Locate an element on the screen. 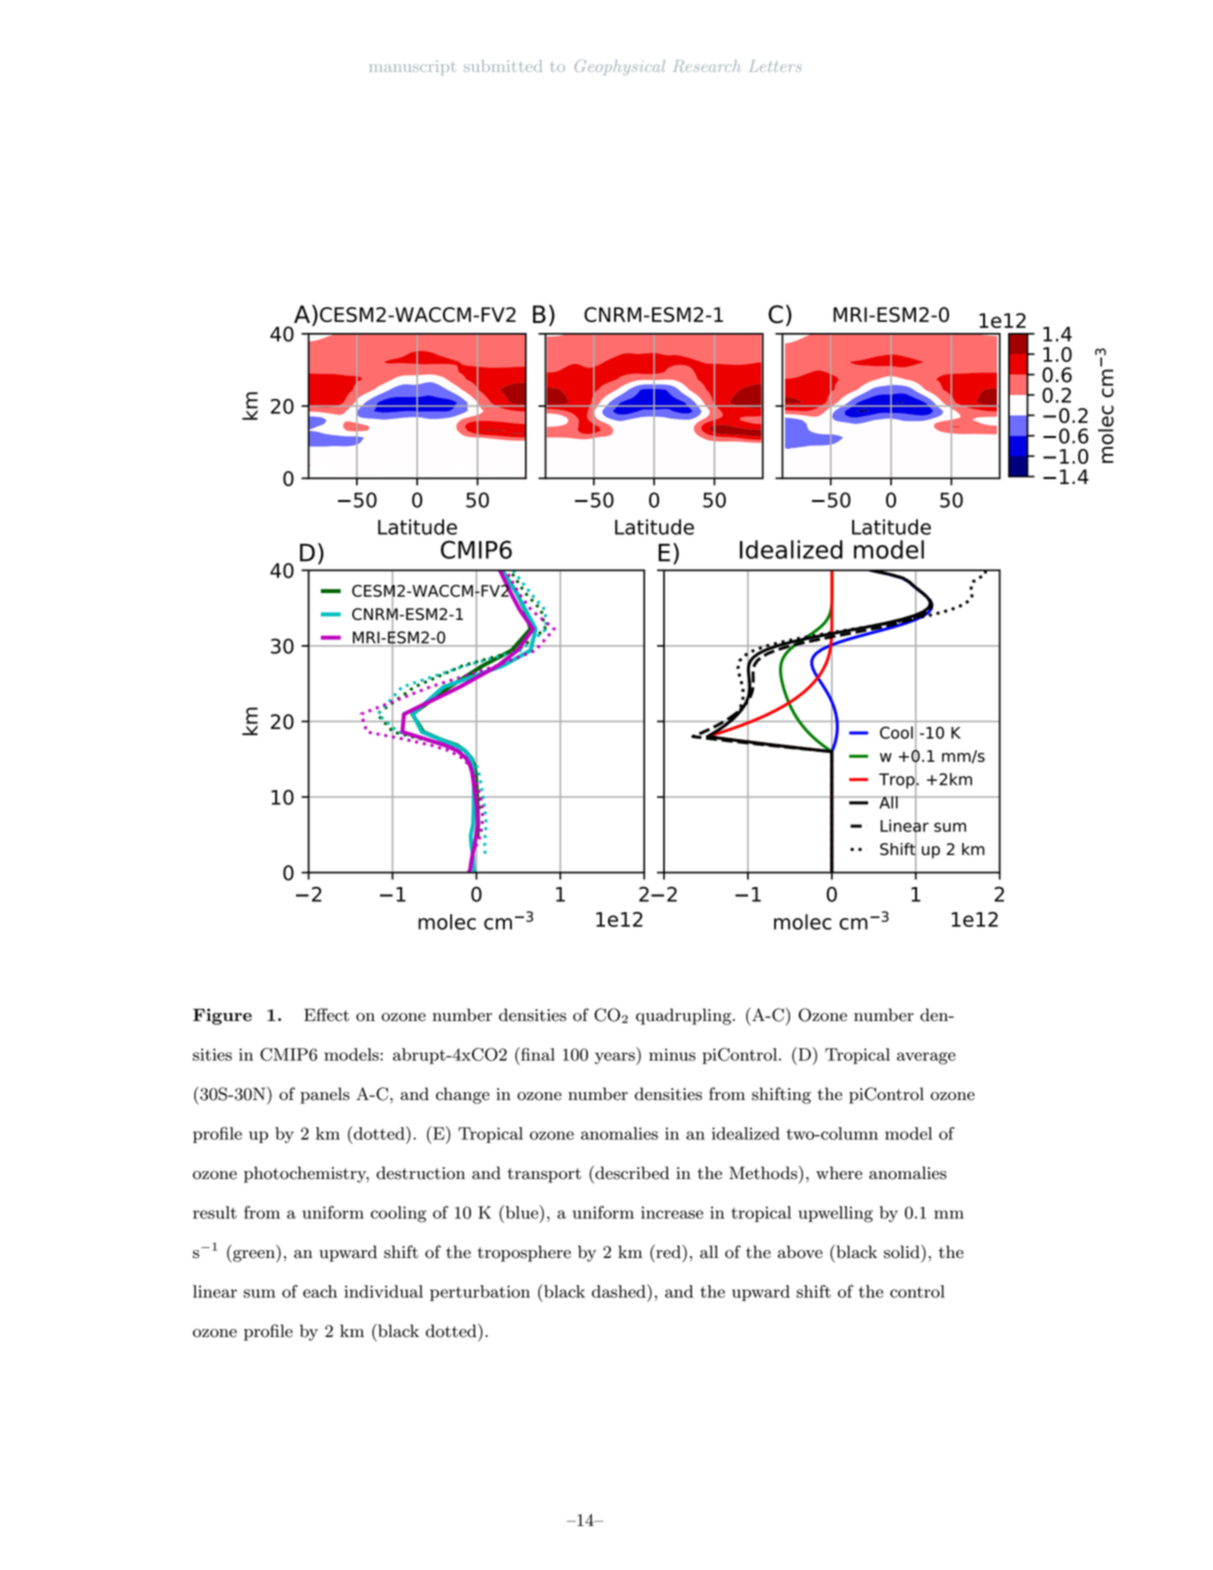  Letters is located at coordinates (776, 66).
